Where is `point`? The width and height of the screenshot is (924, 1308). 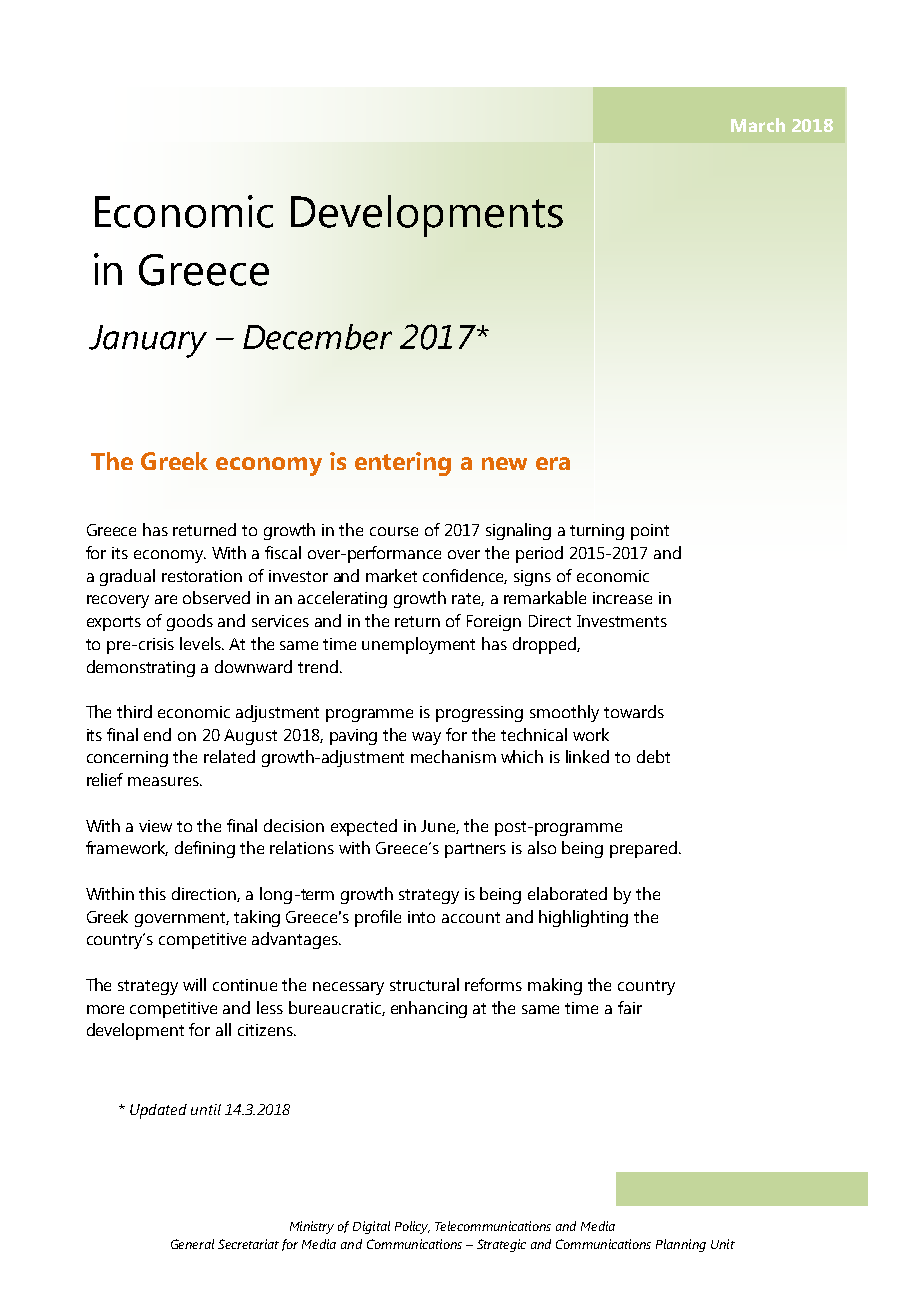
point is located at coordinates (650, 532).
